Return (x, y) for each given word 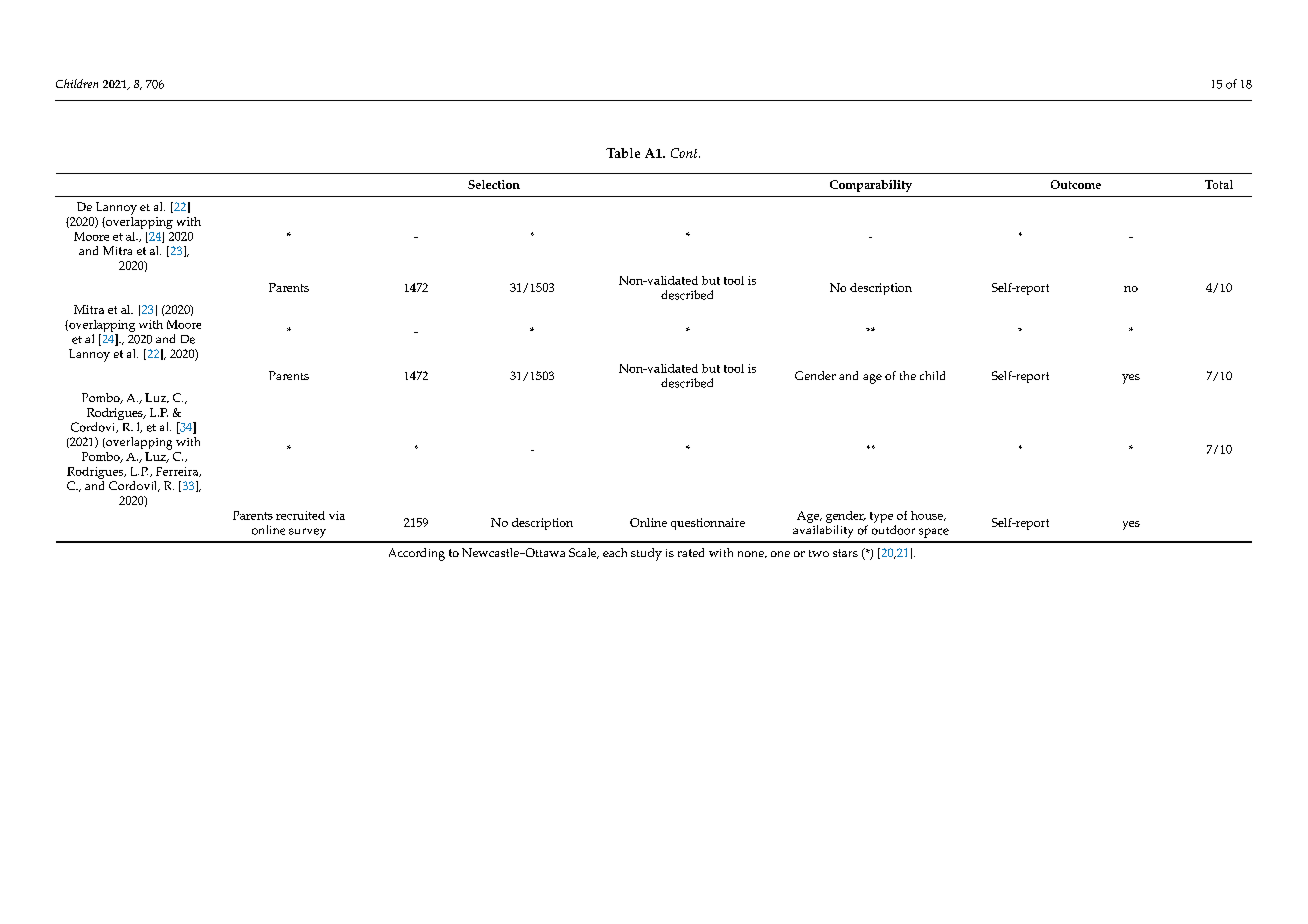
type (881, 517)
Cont (685, 153)
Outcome (1076, 184)
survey (307, 533)
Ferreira (178, 472)
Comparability (871, 186)
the (908, 375)
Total (1219, 184)
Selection (494, 184)
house (928, 516)
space (934, 533)
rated (691, 552)
